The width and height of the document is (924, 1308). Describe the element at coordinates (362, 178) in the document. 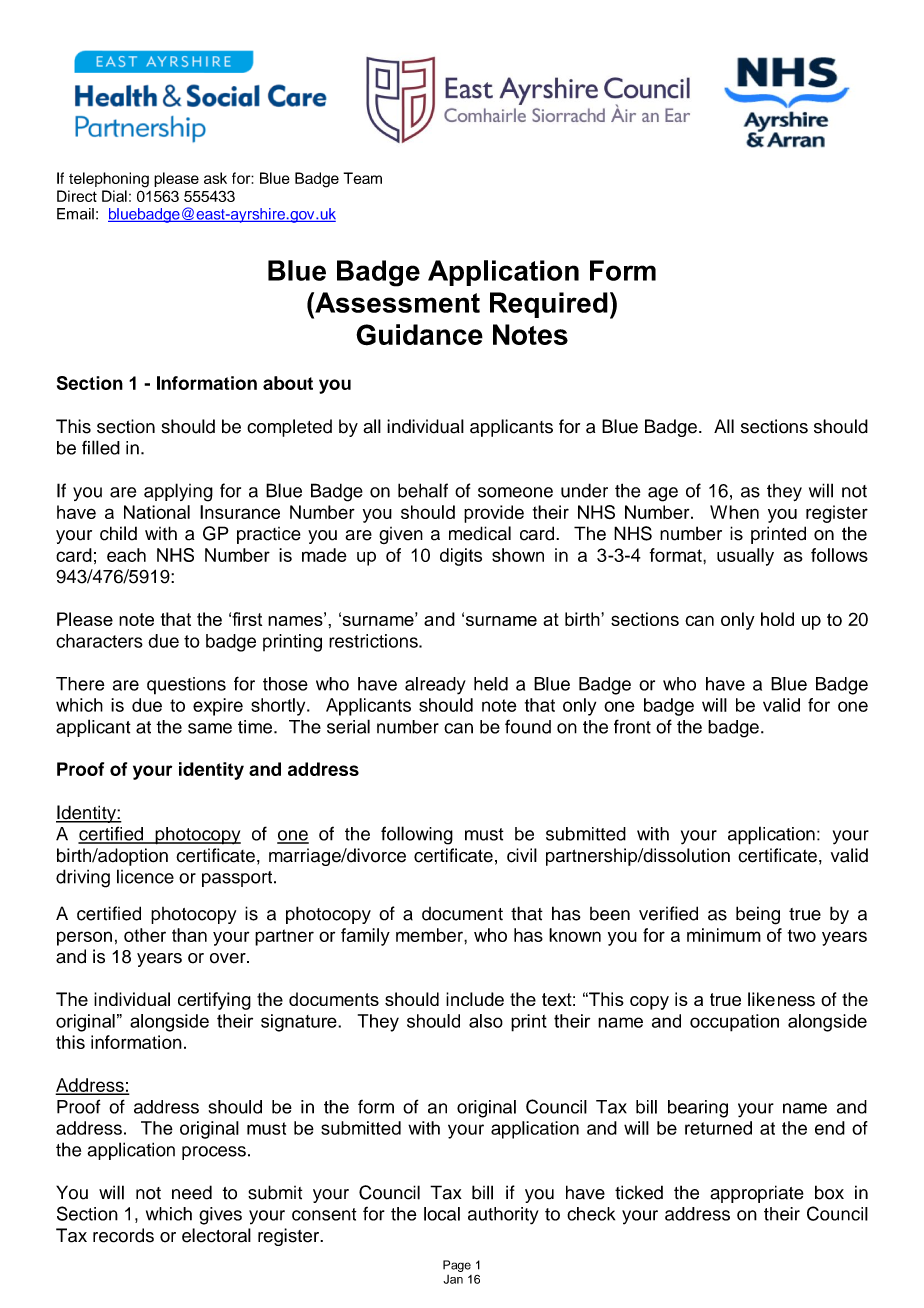

I see `Team` at that location.
